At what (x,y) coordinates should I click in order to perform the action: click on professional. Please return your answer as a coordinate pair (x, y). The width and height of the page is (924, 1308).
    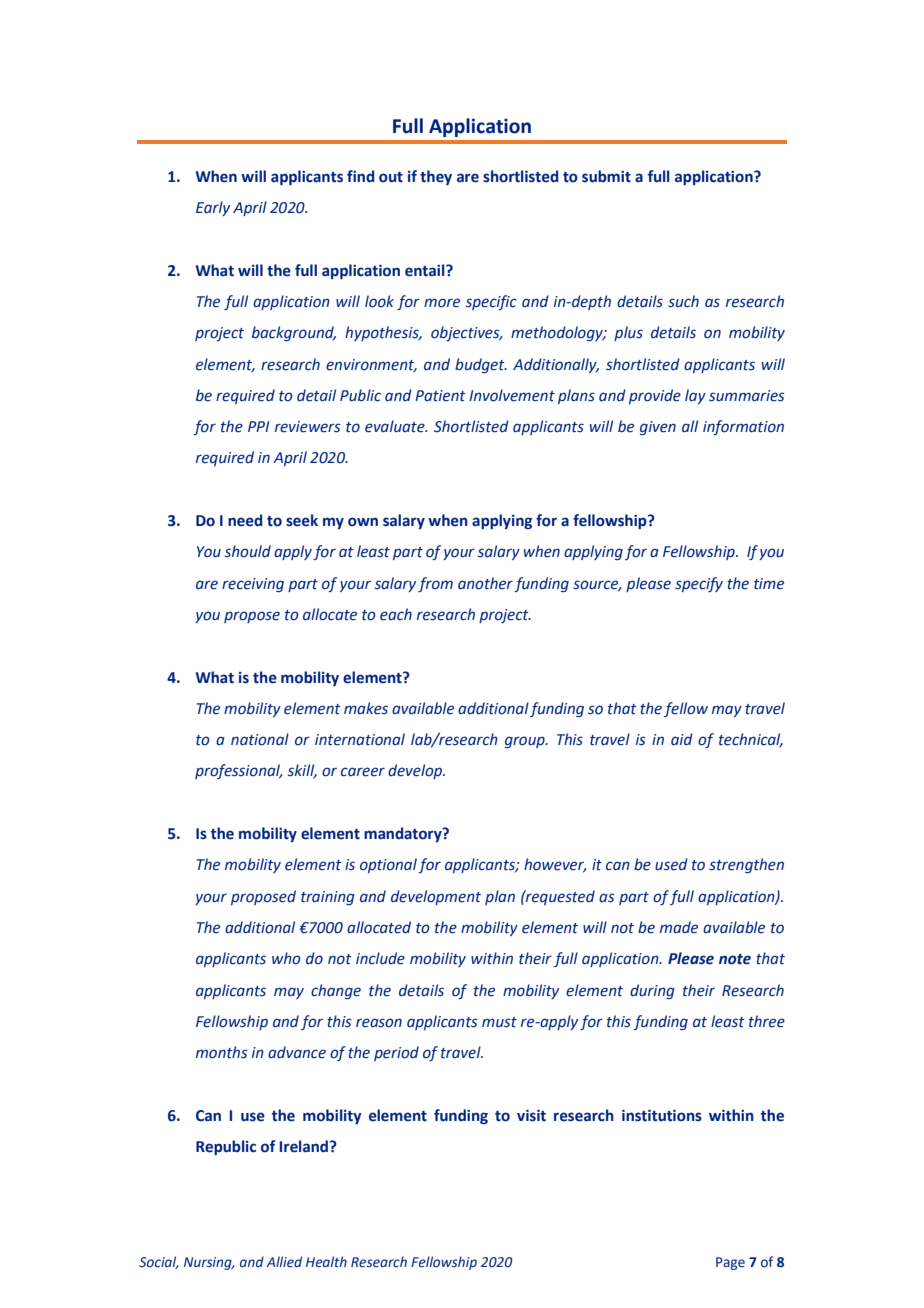
    Looking at the image, I should click on (238, 771).
